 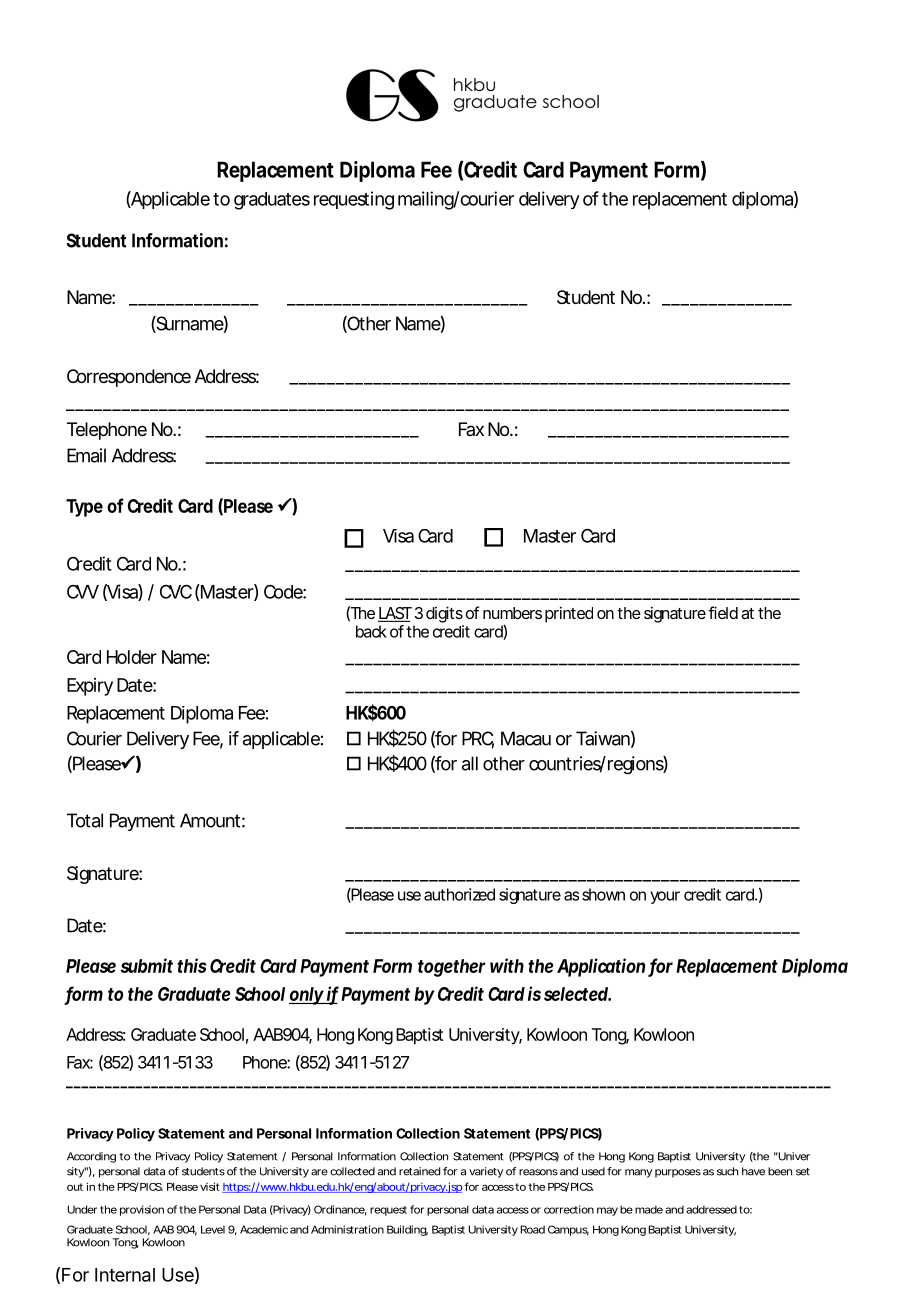 I want to click on Level, so click(x=213, y=1229).
